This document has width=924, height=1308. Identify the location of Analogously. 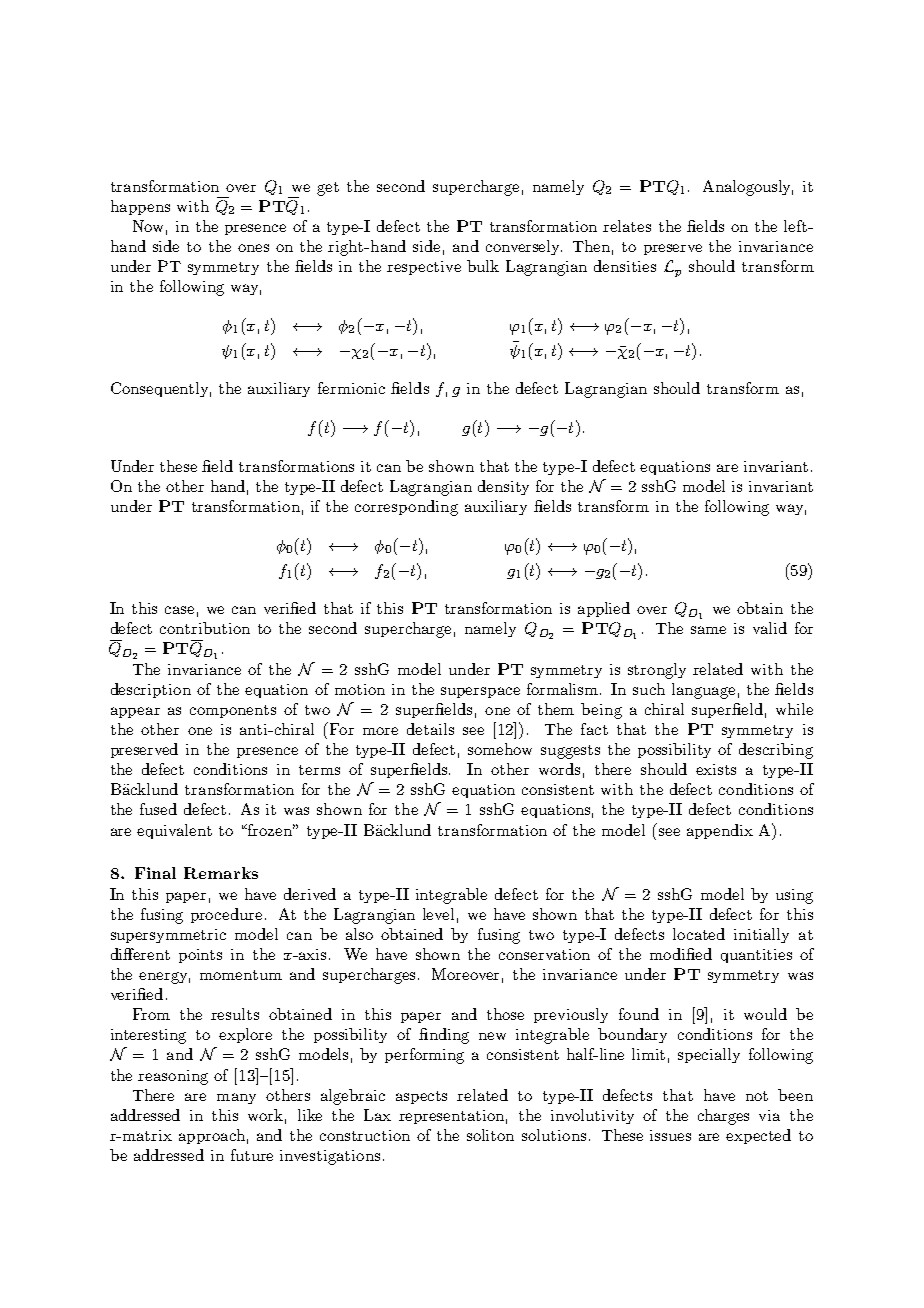
(748, 188).
